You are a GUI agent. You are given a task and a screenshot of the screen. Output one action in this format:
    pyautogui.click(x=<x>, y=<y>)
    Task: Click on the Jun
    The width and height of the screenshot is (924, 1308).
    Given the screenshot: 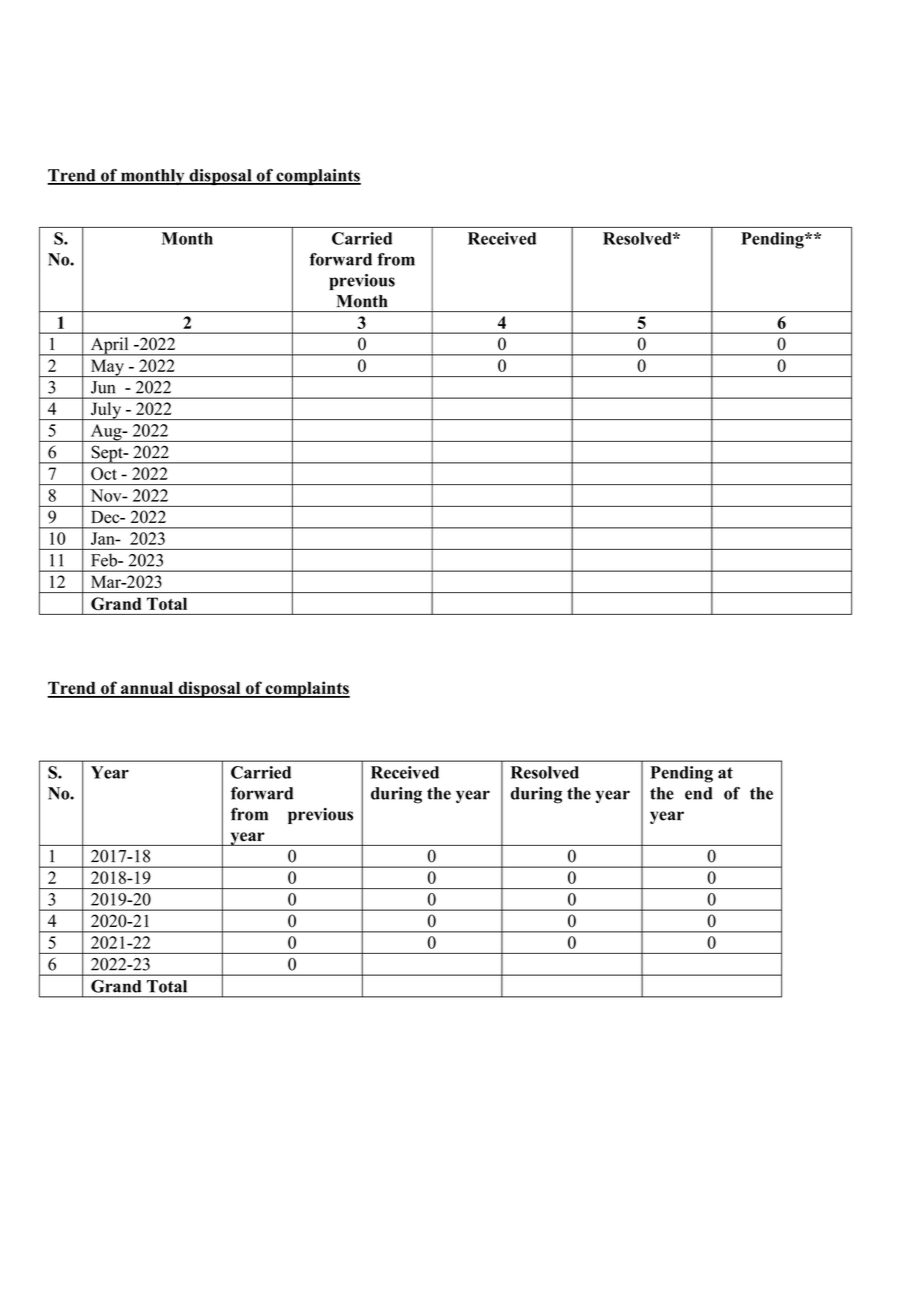 What is the action you would take?
    pyautogui.click(x=103, y=387)
